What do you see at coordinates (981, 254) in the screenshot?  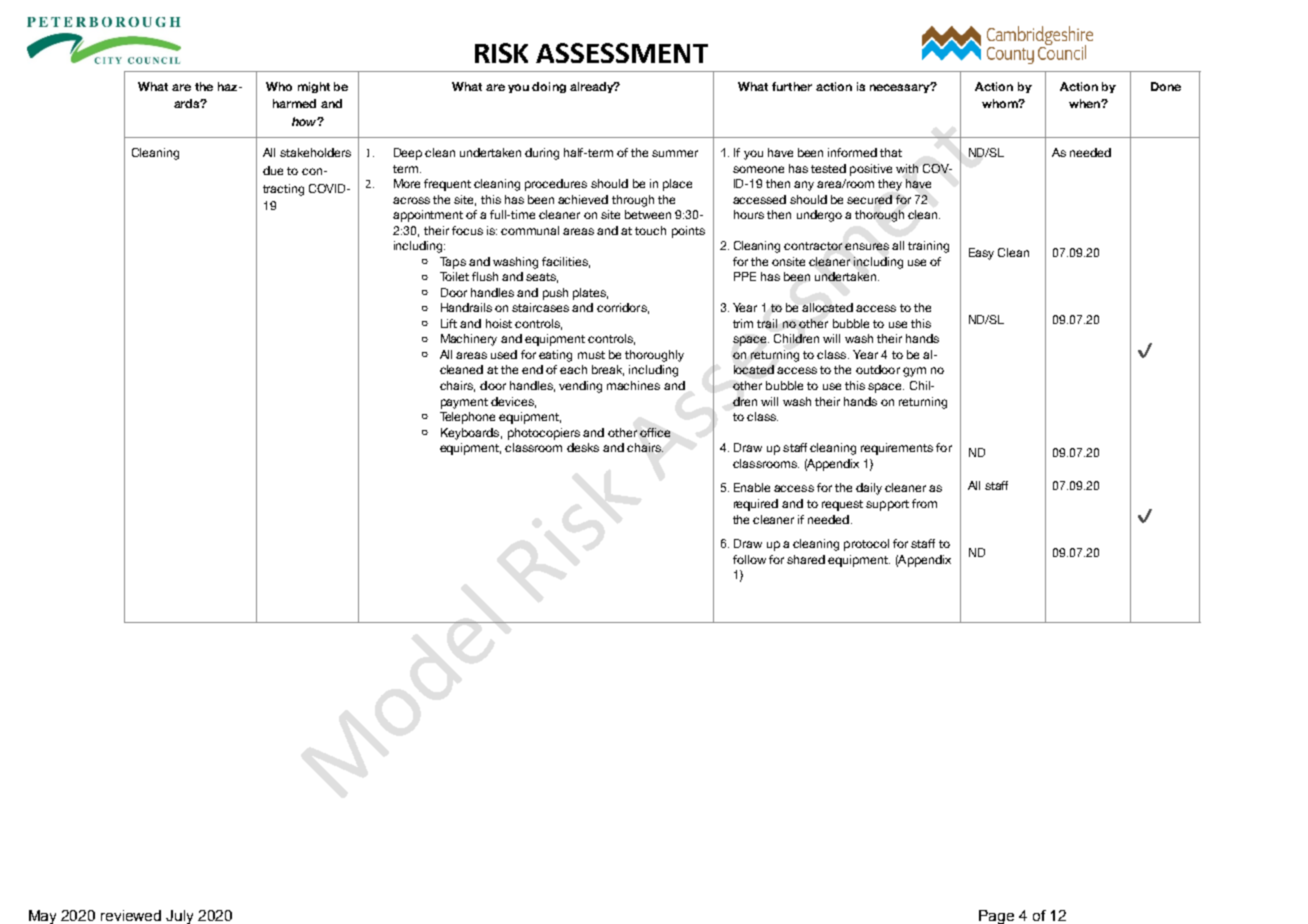 I see `Easy` at bounding box center [981, 254].
